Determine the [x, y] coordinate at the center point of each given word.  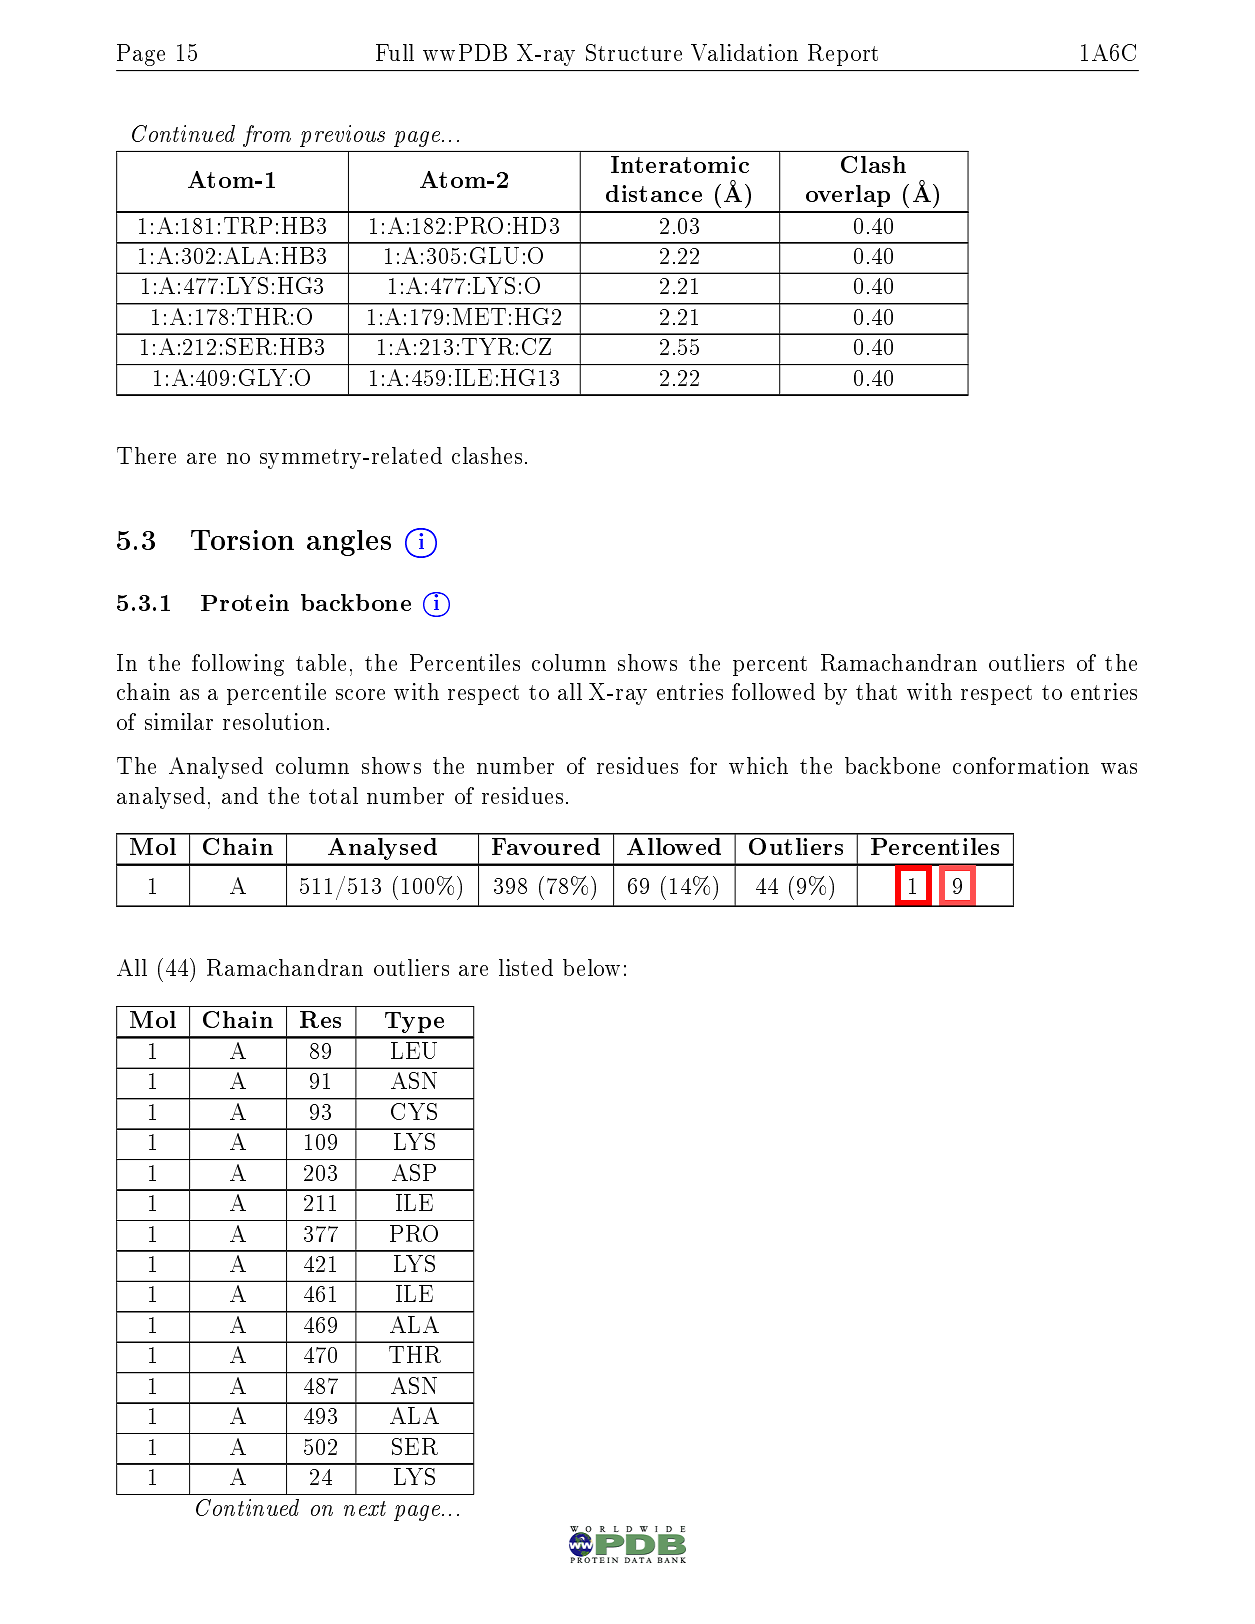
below [591, 967]
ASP [414, 1172]
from [267, 136]
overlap [848, 196]
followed [773, 691]
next [365, 1508]
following [238, 665]
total [333, 795]
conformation [1021, 765]
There [146, 455]
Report [843, 55]
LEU [414, 1050]
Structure [634, 52]
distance [654, 193]
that [876, 691]
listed [526, 967]
